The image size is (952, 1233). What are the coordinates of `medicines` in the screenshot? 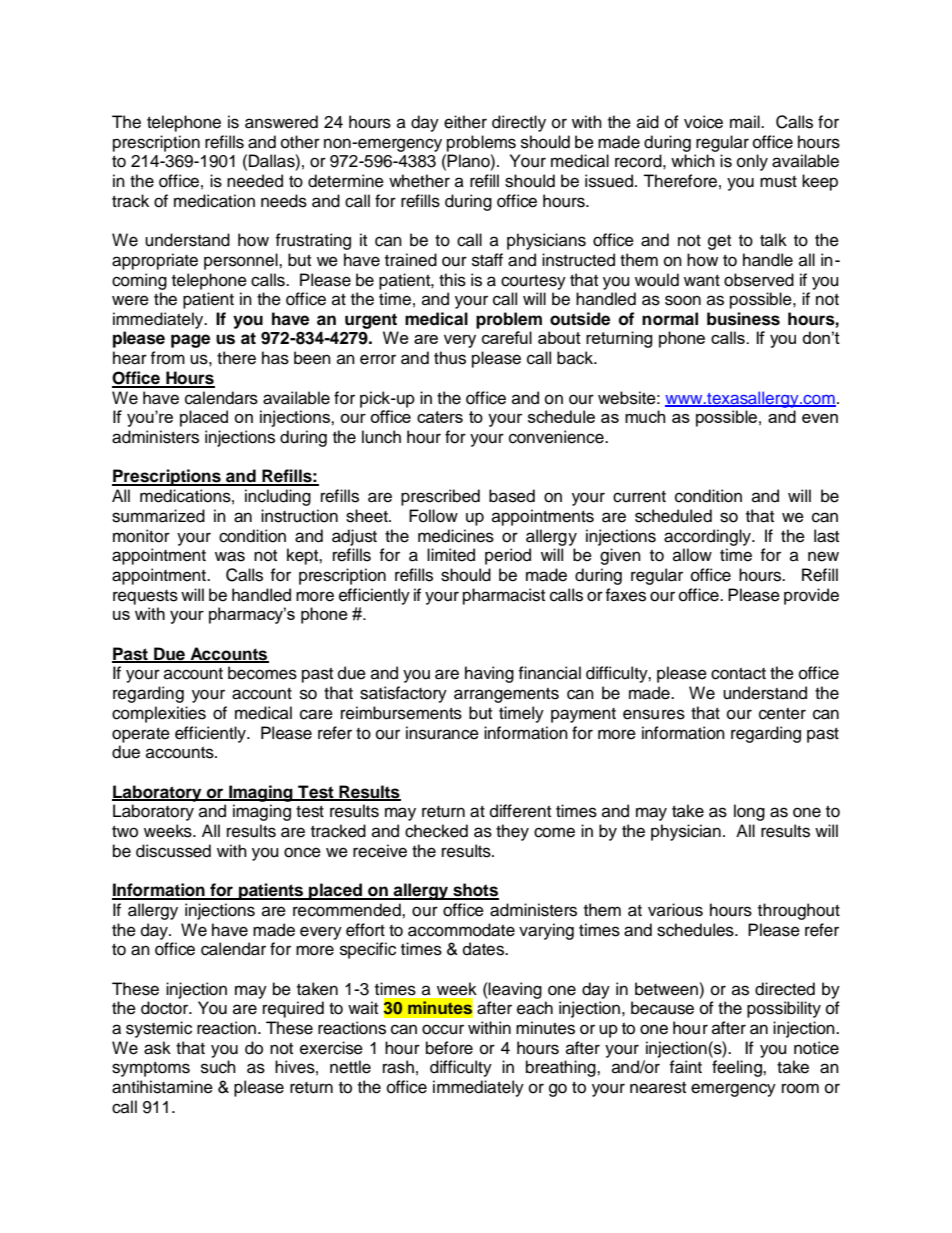 It's located at (456, 536).
